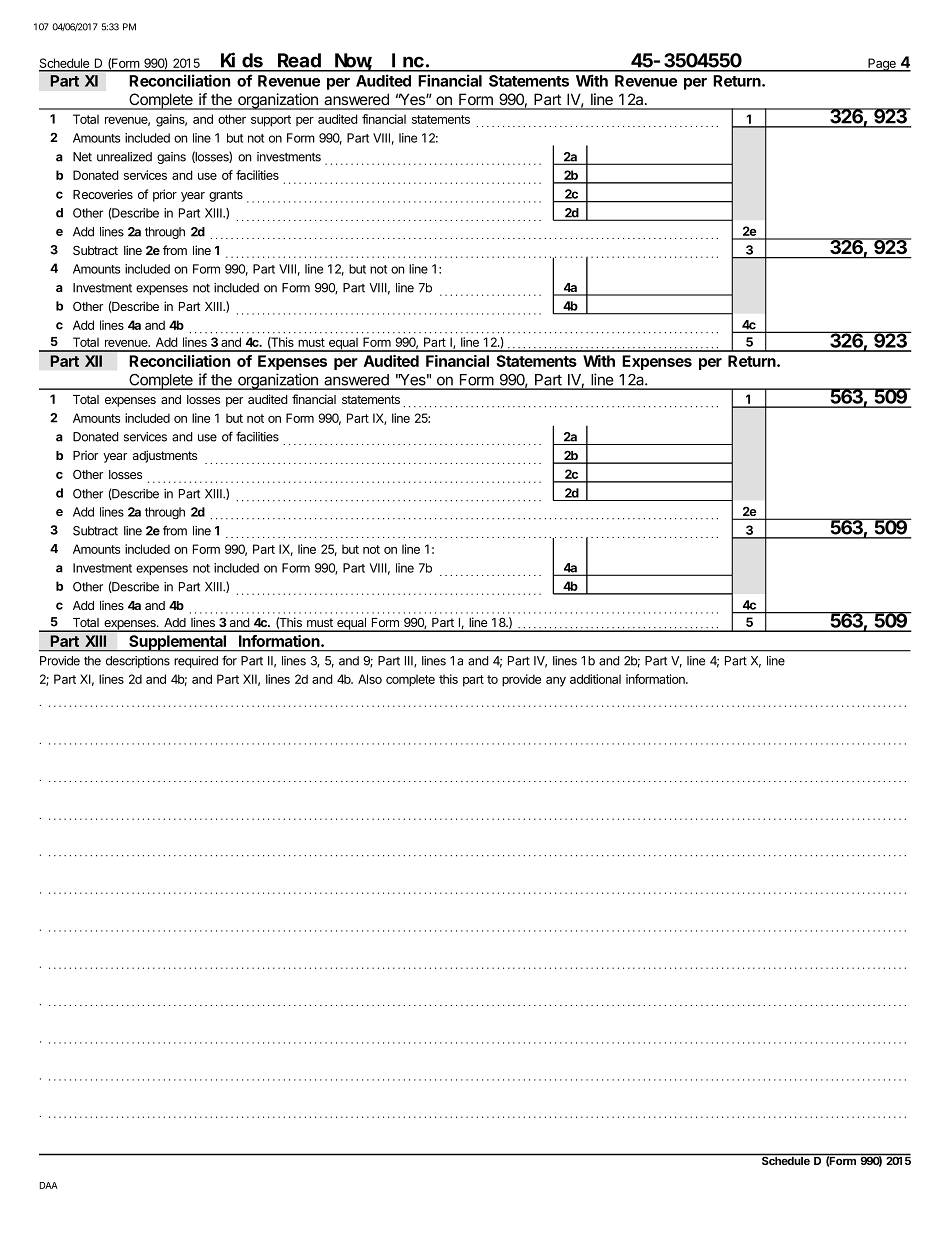 The image size is (952, 1233). What do you see at coordinates (556, 682) in the page?
I see `any` at bounding box center [556, 682].
